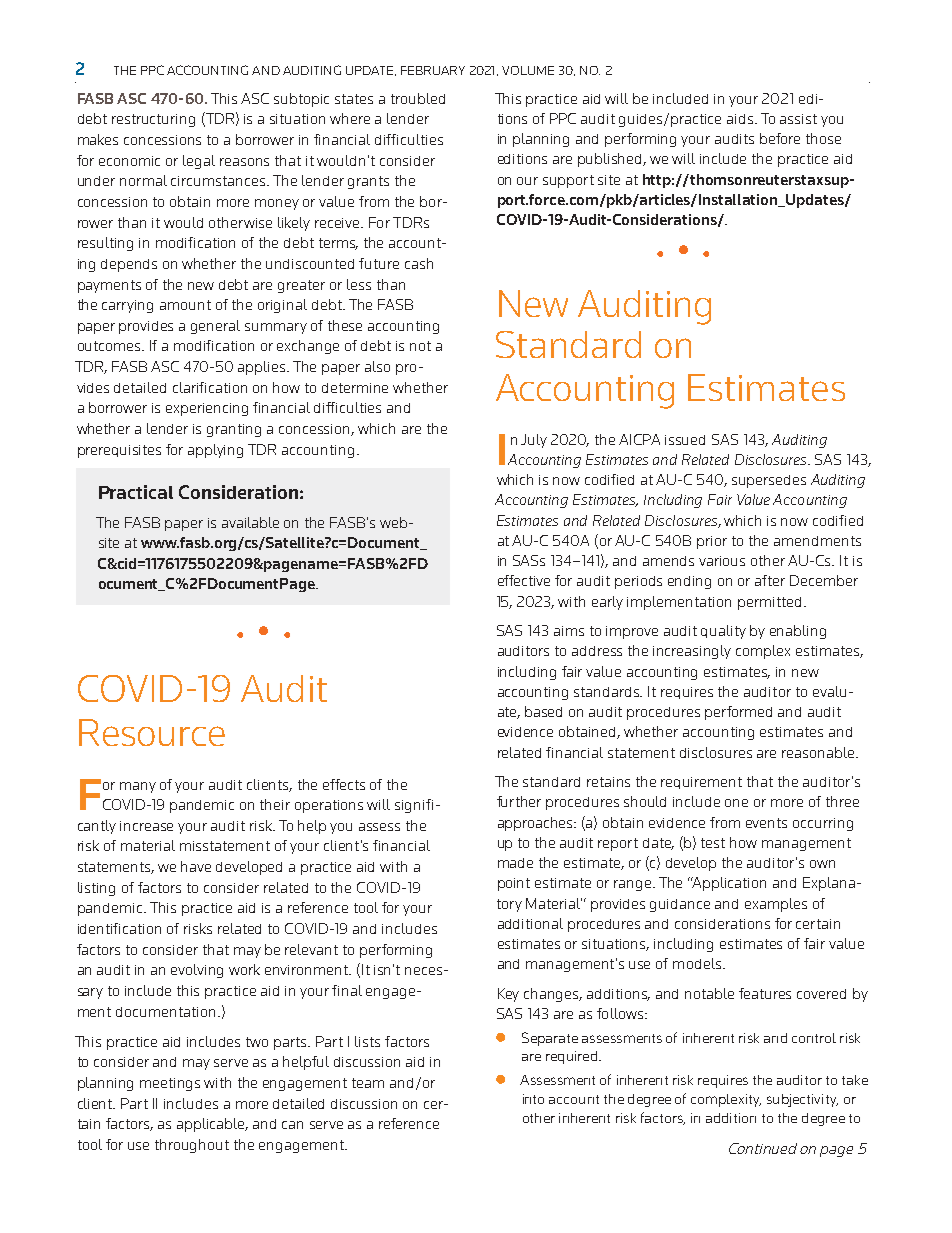 Image resolution: width=952 pixels, height=1233 pixels. What do you see at coordinates (215, 327) in the image?
I see `general` at bounding box center [215, 327].
